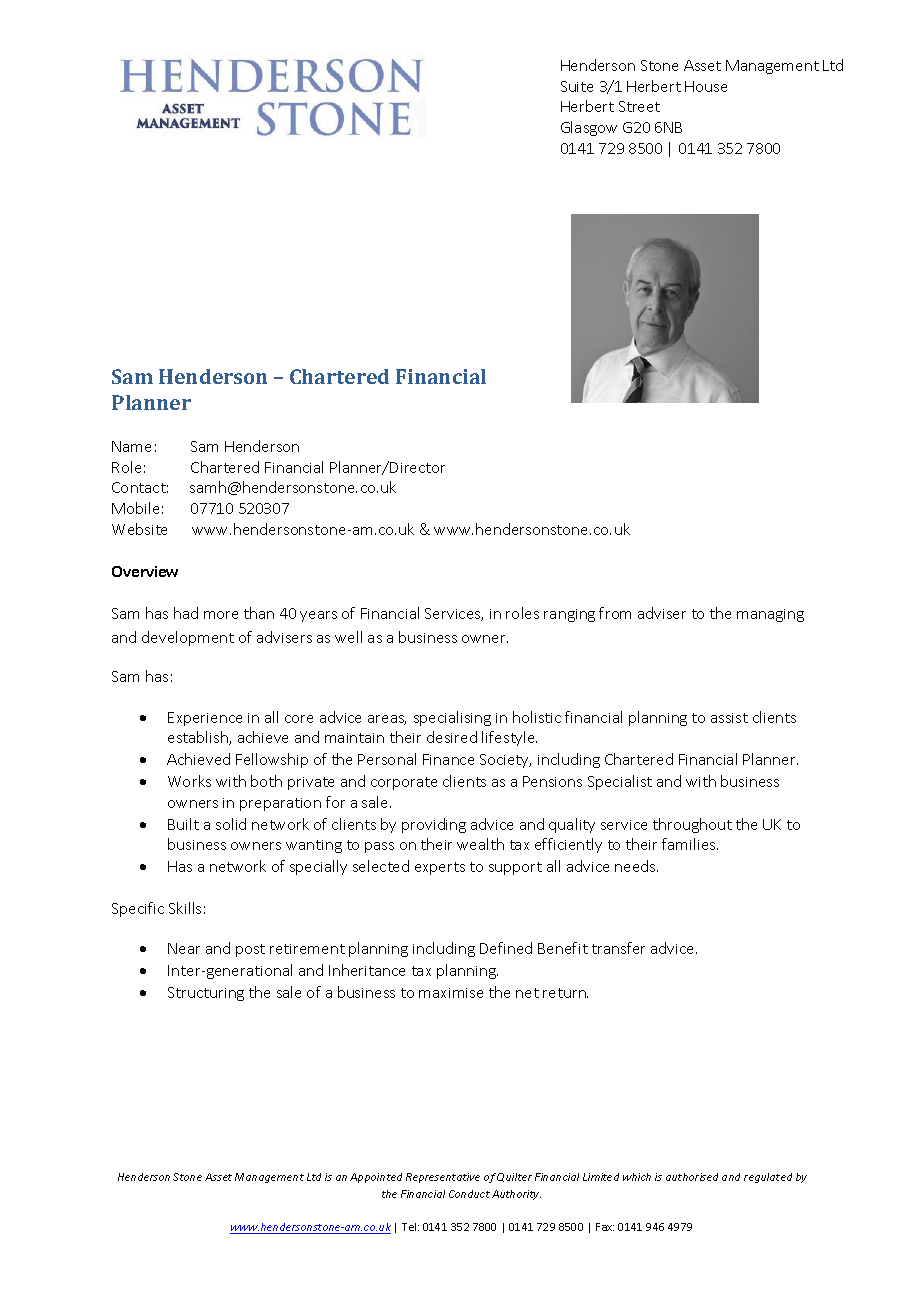  What do you see at coordinates (729, 718) in the document?
I see `assist` at bounding box center [729, 718].
